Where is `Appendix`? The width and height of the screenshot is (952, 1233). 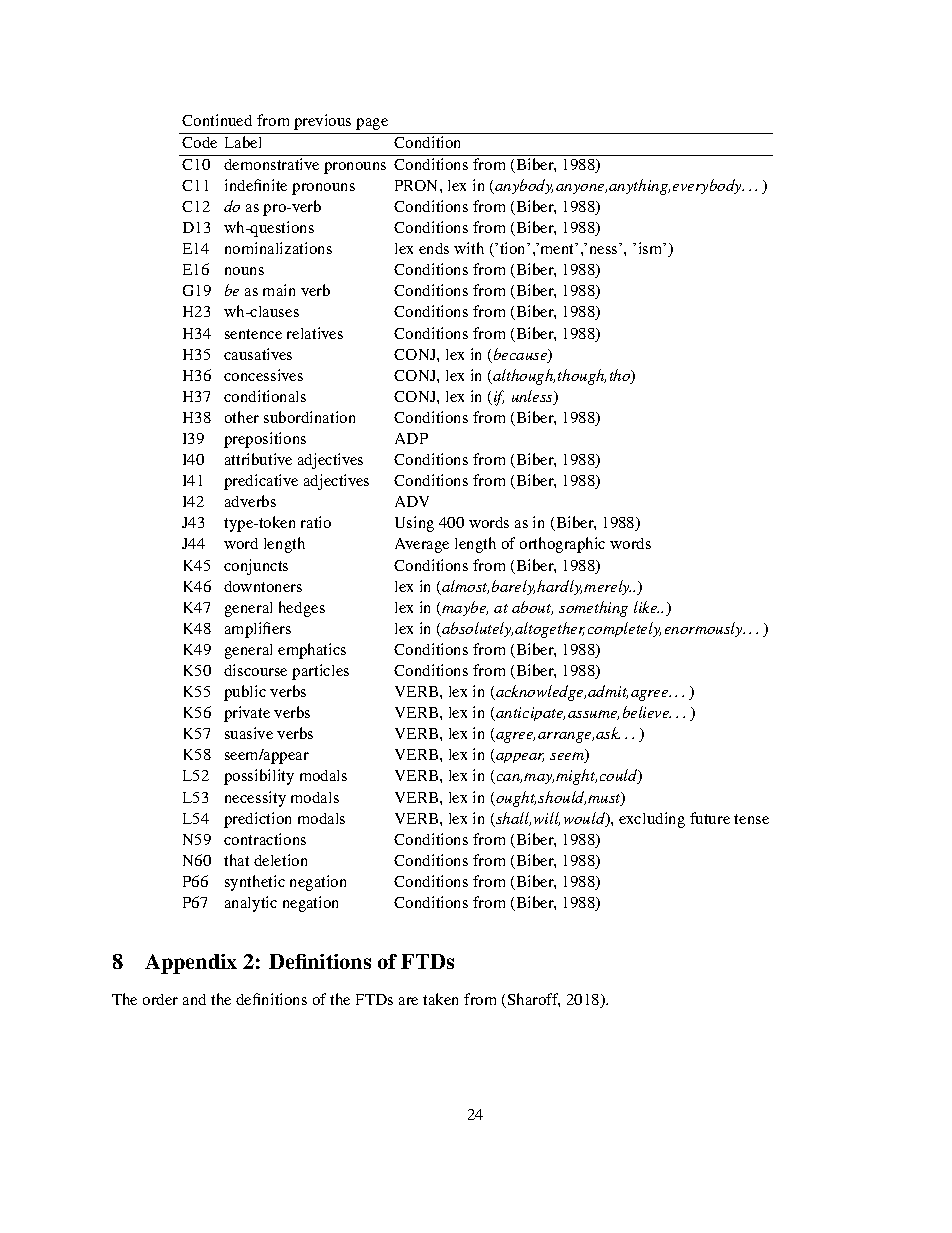
Appendix is located at coordinates (191, 964).
